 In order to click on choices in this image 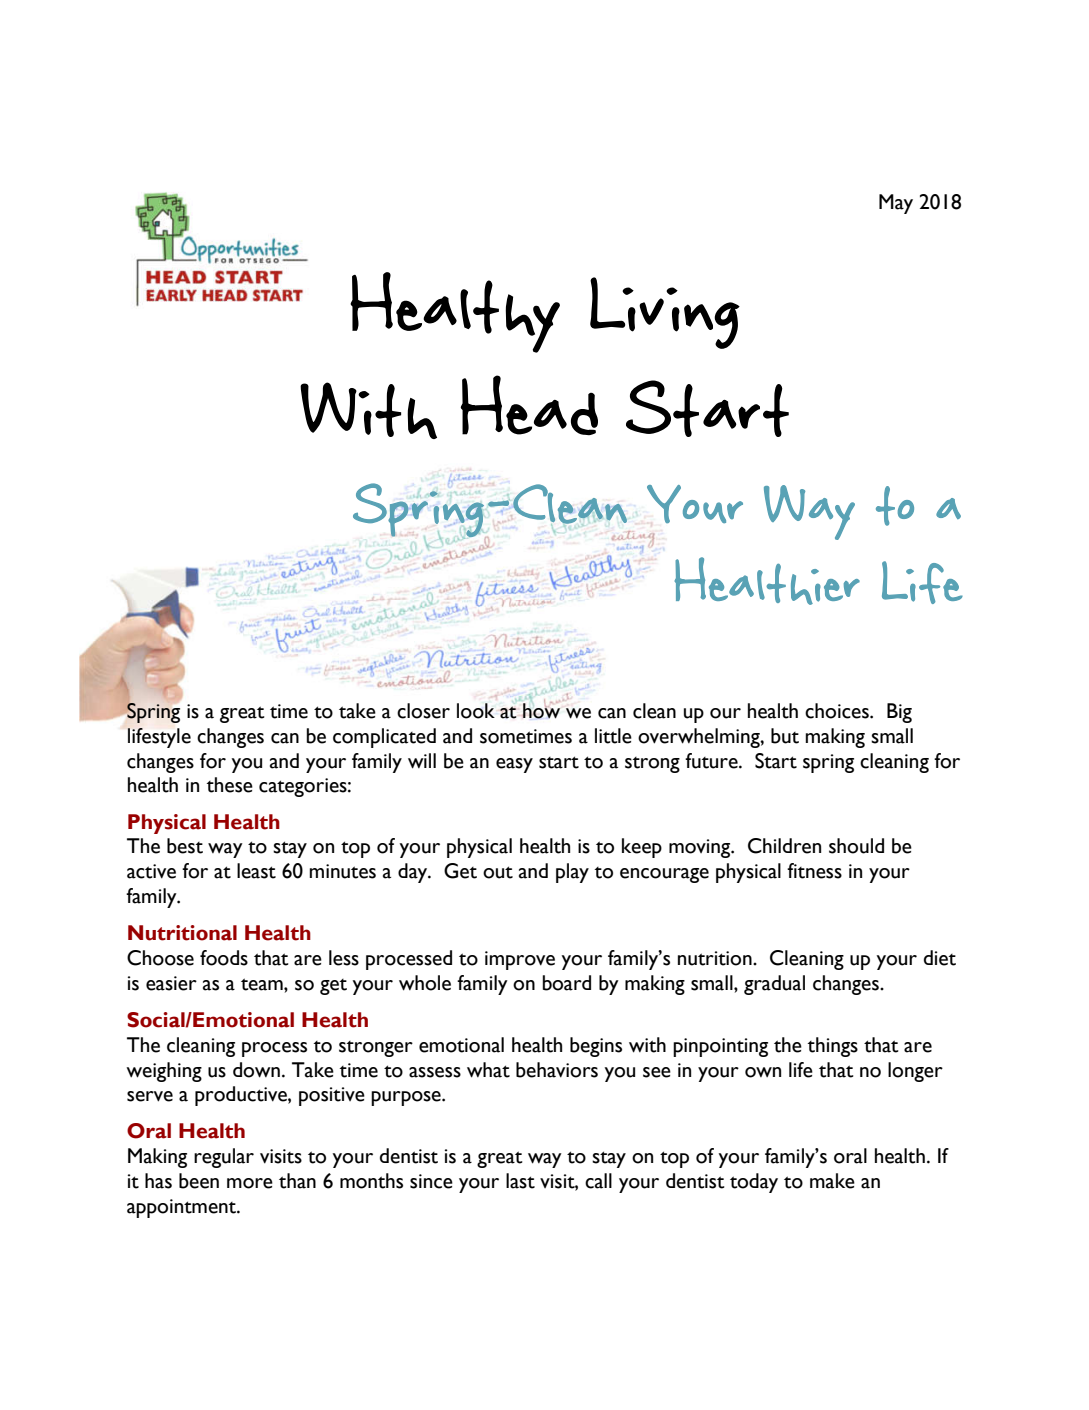, I will do `click(838, 711)`.
